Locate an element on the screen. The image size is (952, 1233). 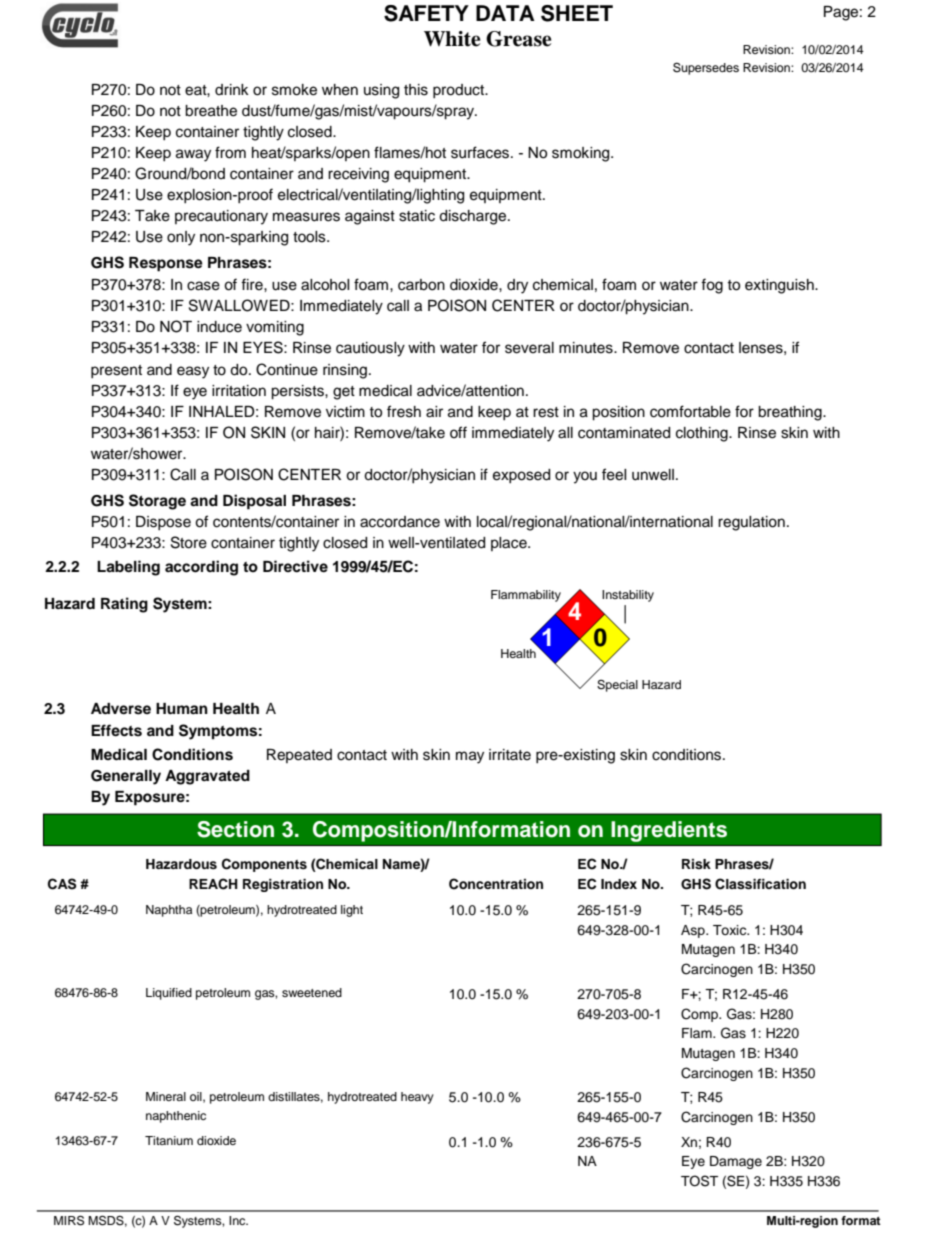
Concentration is located at coordinates (496, 884).
